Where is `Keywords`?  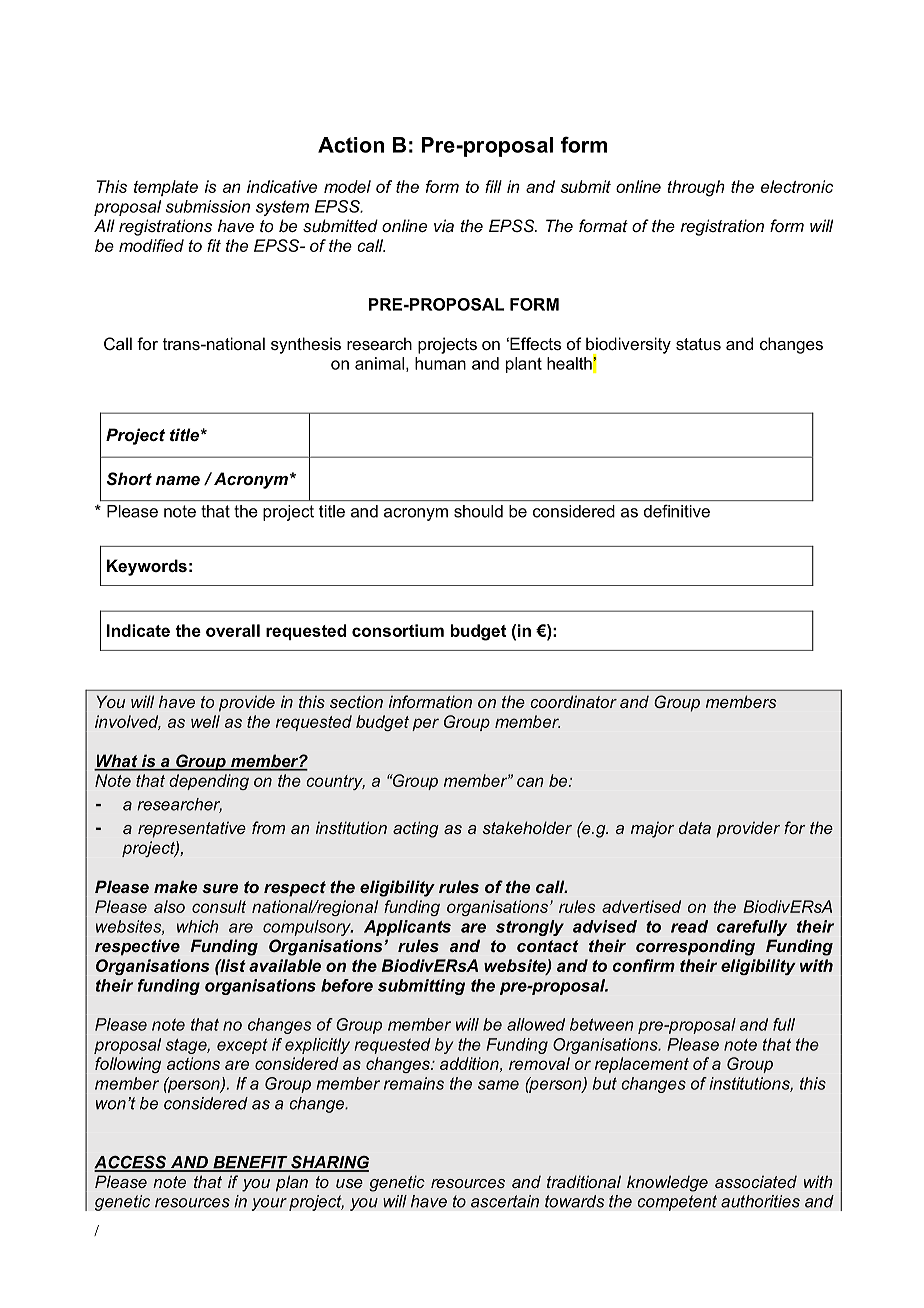 Keywords is located at coordinates (147, 567).
